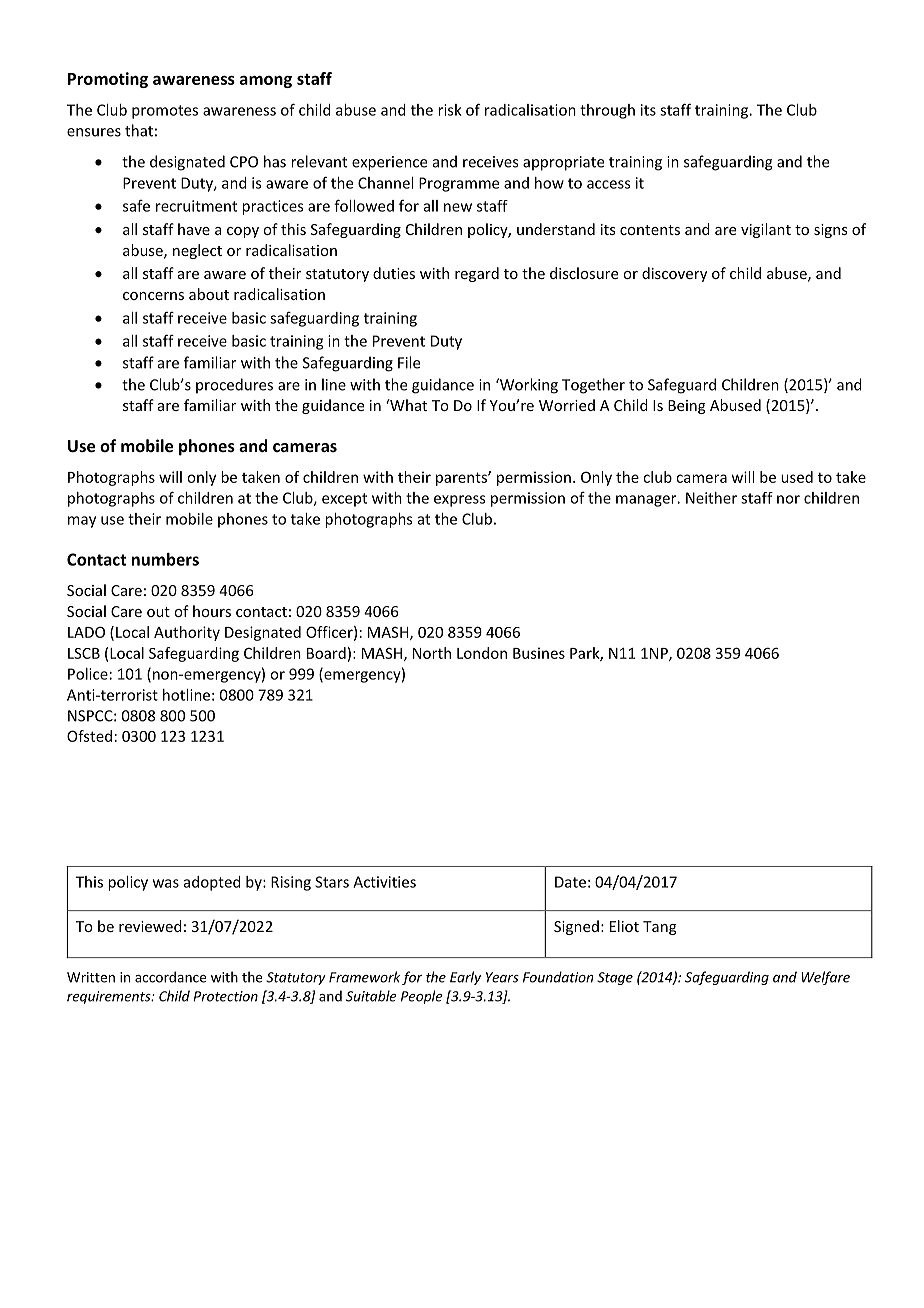 The image size is (924, 1308). I want to click on through, so click(607, 111).
